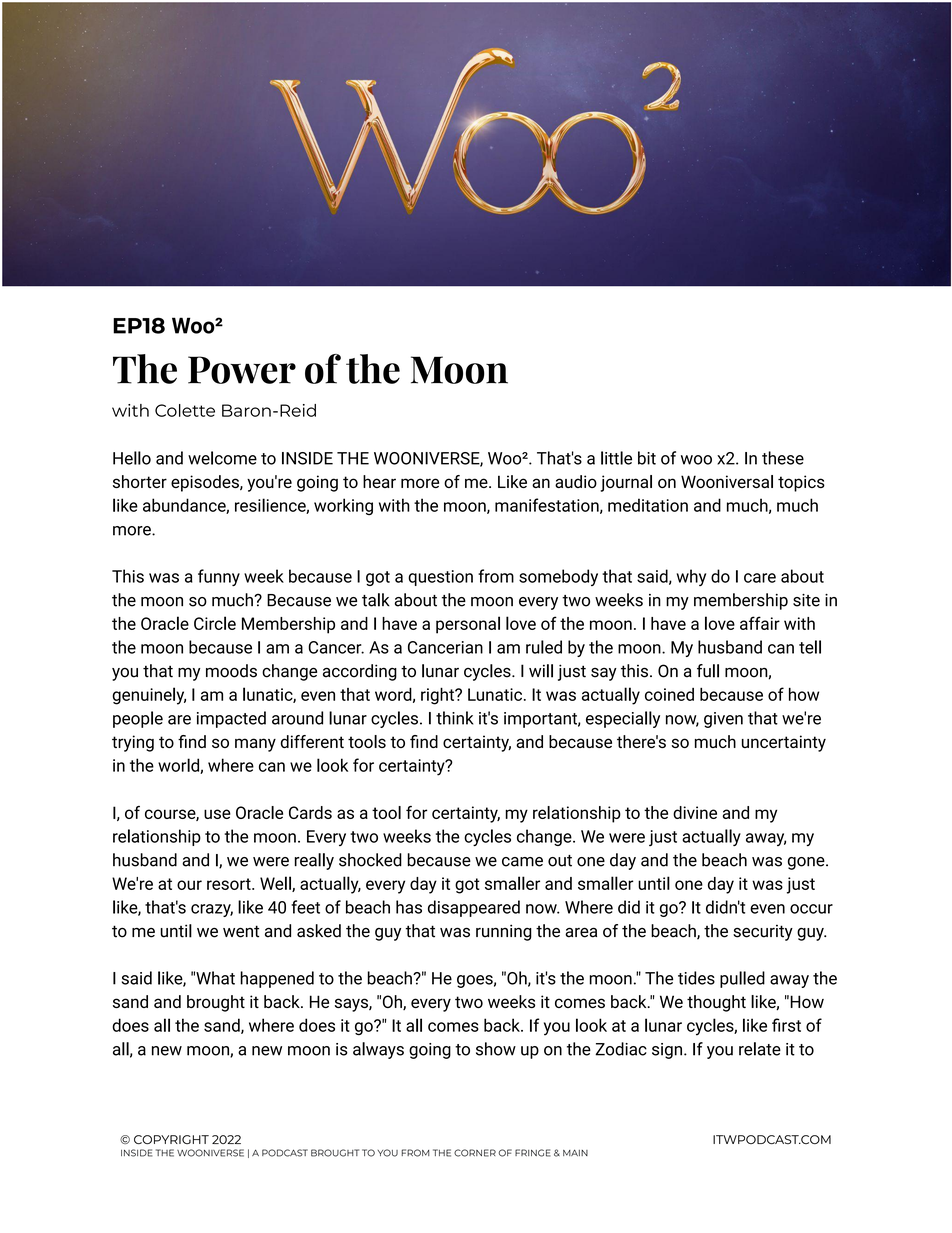 The height and width of the screenshot is (1233, 952). What do you see at coordinates (231, 671) in the screenshot?
I see `moods` at bounding box center [231, 671].
